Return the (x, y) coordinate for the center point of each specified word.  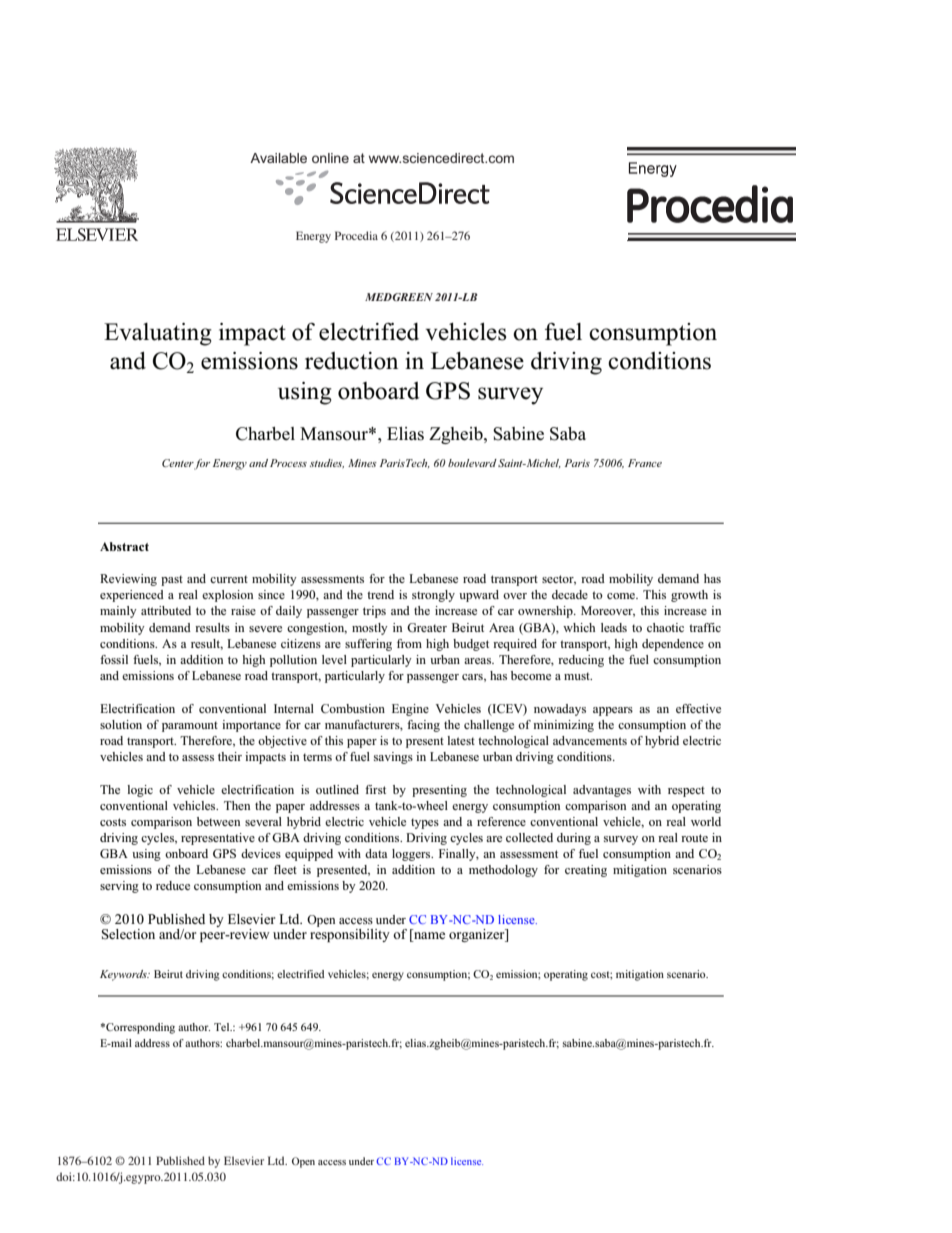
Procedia (356, 235)
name (428, 937)
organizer (478, 935)
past (172, 580)
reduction (351, 361)
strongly (433, 596)
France (645, 463)
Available (278, 158)
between (218, 821)
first (375, 789)
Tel (223, 1027)
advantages (602, 791)
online (330, 158)
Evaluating (158, 334)
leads (614, 627)
